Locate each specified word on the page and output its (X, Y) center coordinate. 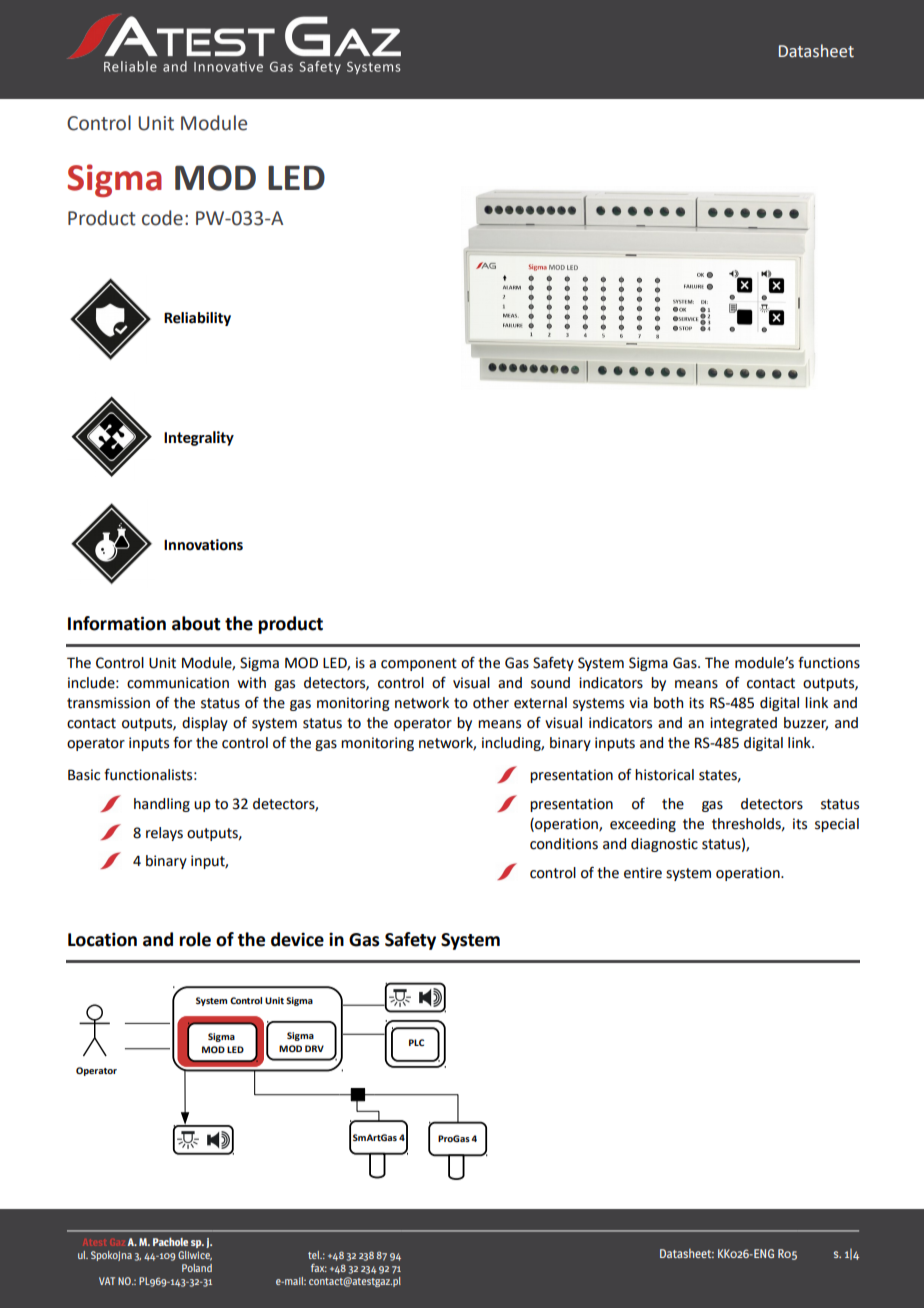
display (205, 724)
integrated (743, 724)
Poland (197, 1268)
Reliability (197, 319)
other (491, 703)
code (162, 218)
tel (315, 1255)
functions (829, 663)
